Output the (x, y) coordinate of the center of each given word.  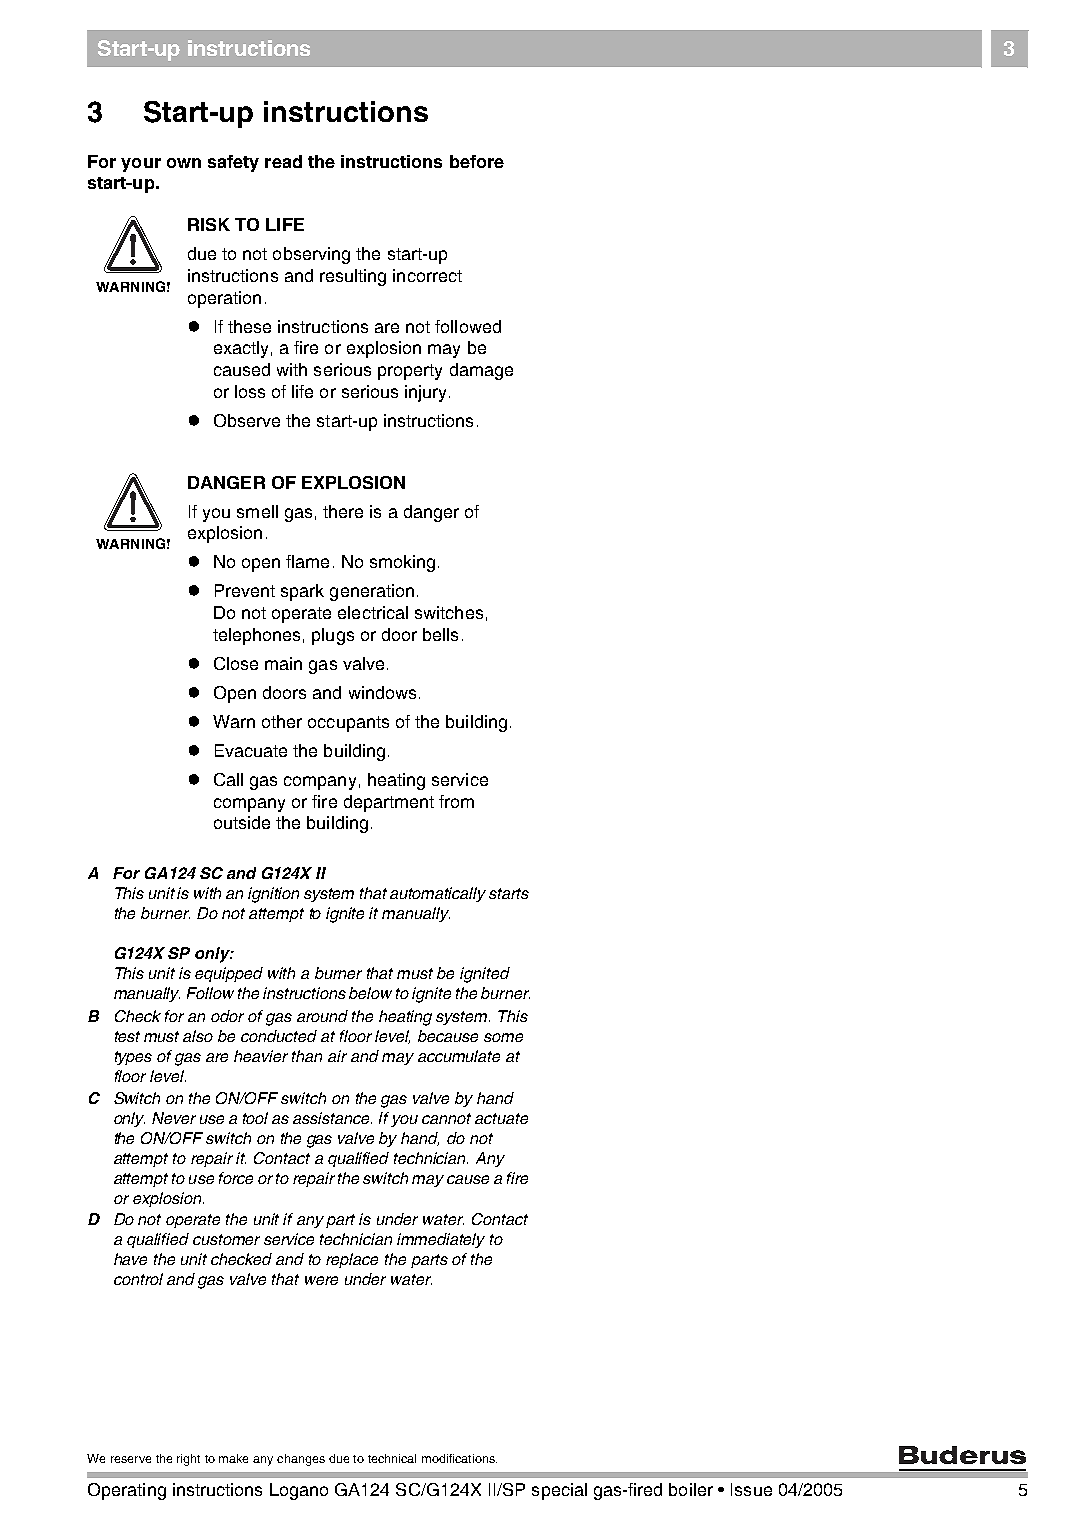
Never (174, 1118)
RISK (209, 224)
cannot (446, 1118)
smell (257, 511)
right (188, 1460)
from (456, 801)
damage (481, 371)
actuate (501, 1118)
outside (242, 822)
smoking (402, 563)
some (503, 1037)
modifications (459, 1458)
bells (440, 634)
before (477, 161)
